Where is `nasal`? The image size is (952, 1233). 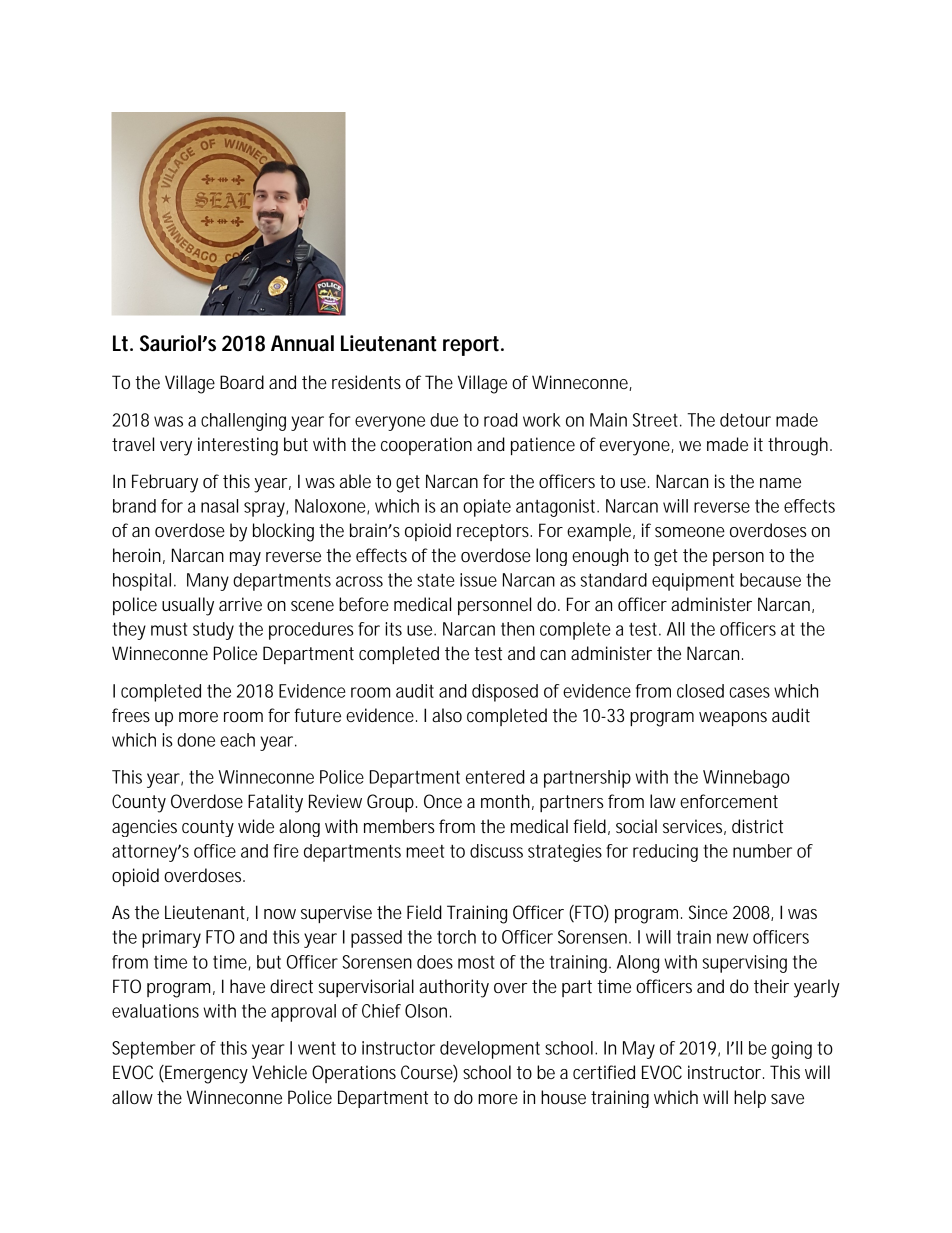
nasal is located at coordinates (219, 506).
